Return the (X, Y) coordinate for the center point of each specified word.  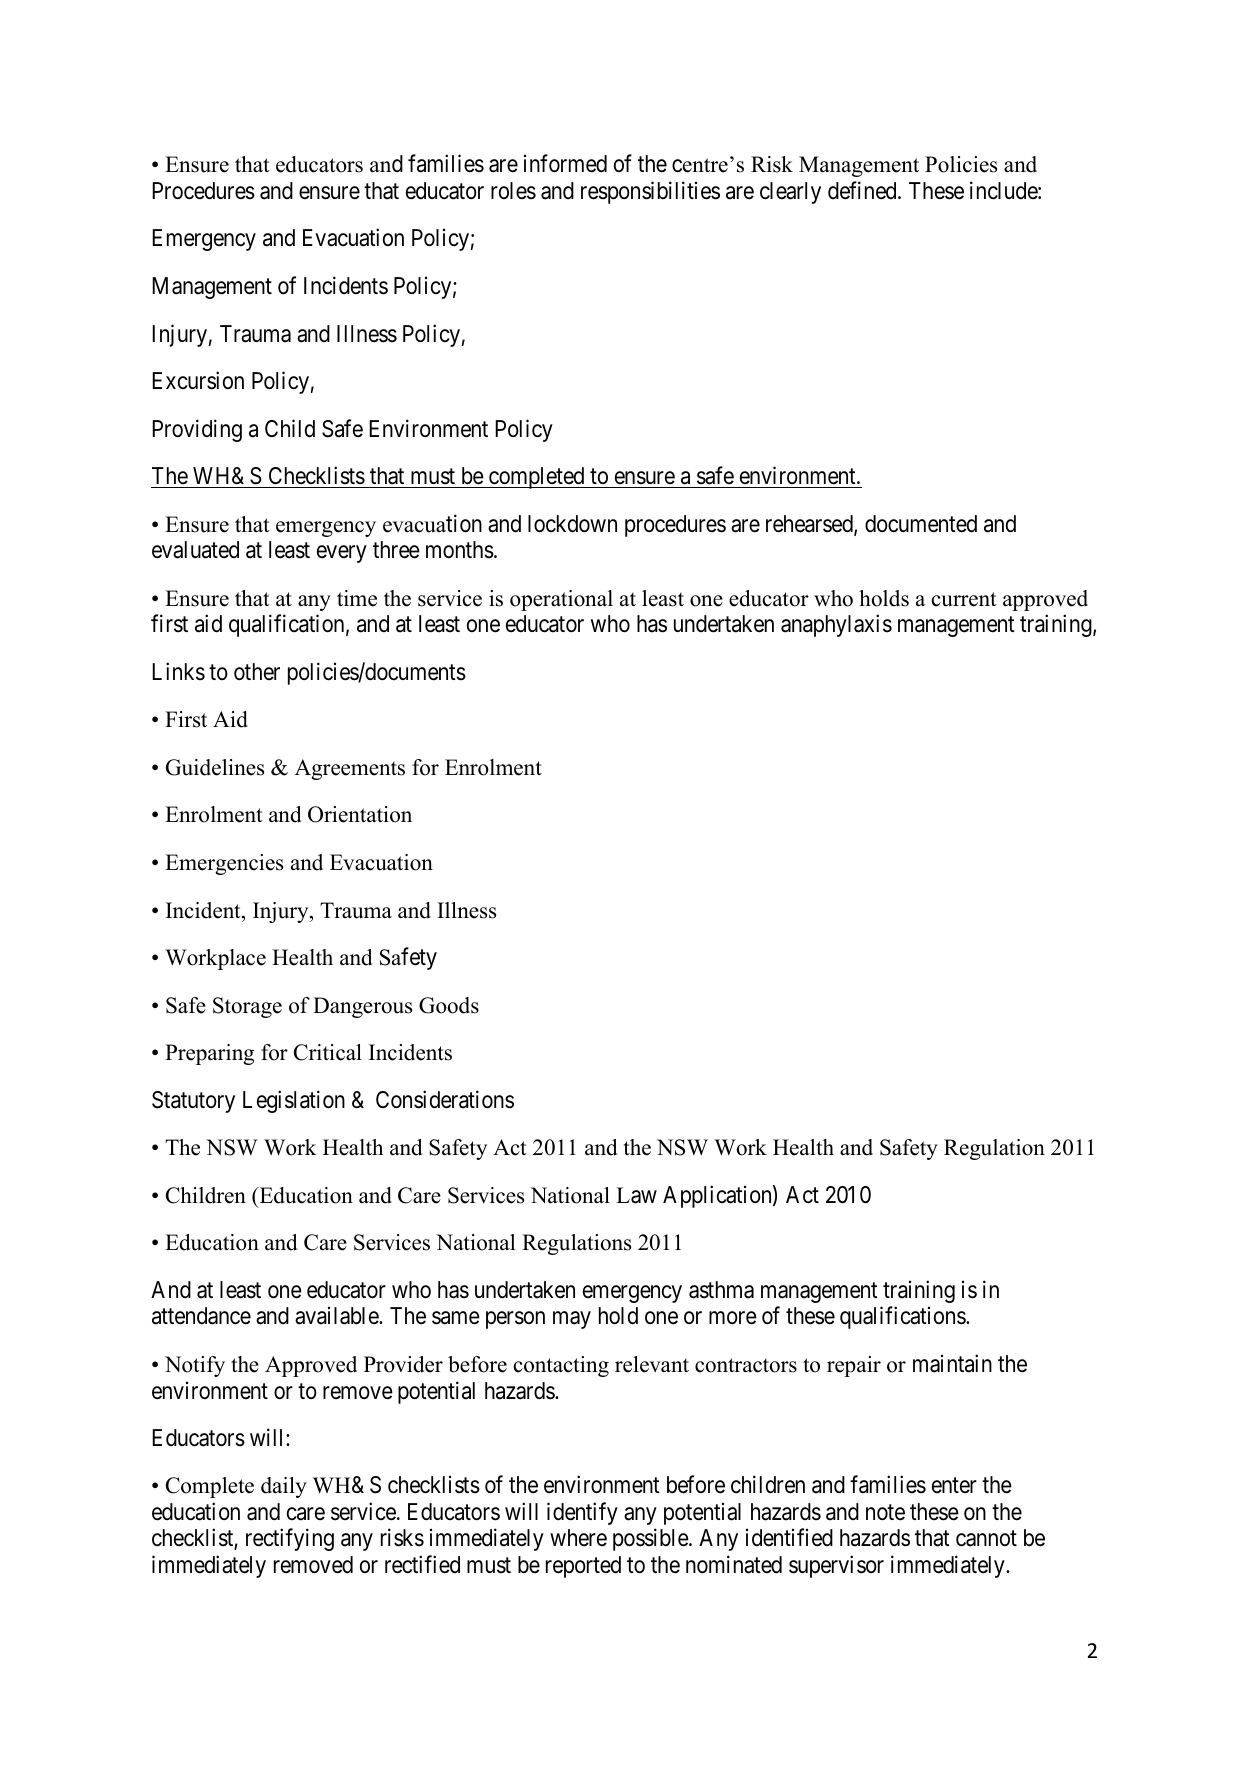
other (257, 672)
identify (582, 1513)
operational (561, 600)
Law (636, 1195)
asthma (721, 1290)
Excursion (198, 380)
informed (565, 163)
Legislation (294, 1101)
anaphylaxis (836, 625)
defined (863, 190)
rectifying (290, 1540)
